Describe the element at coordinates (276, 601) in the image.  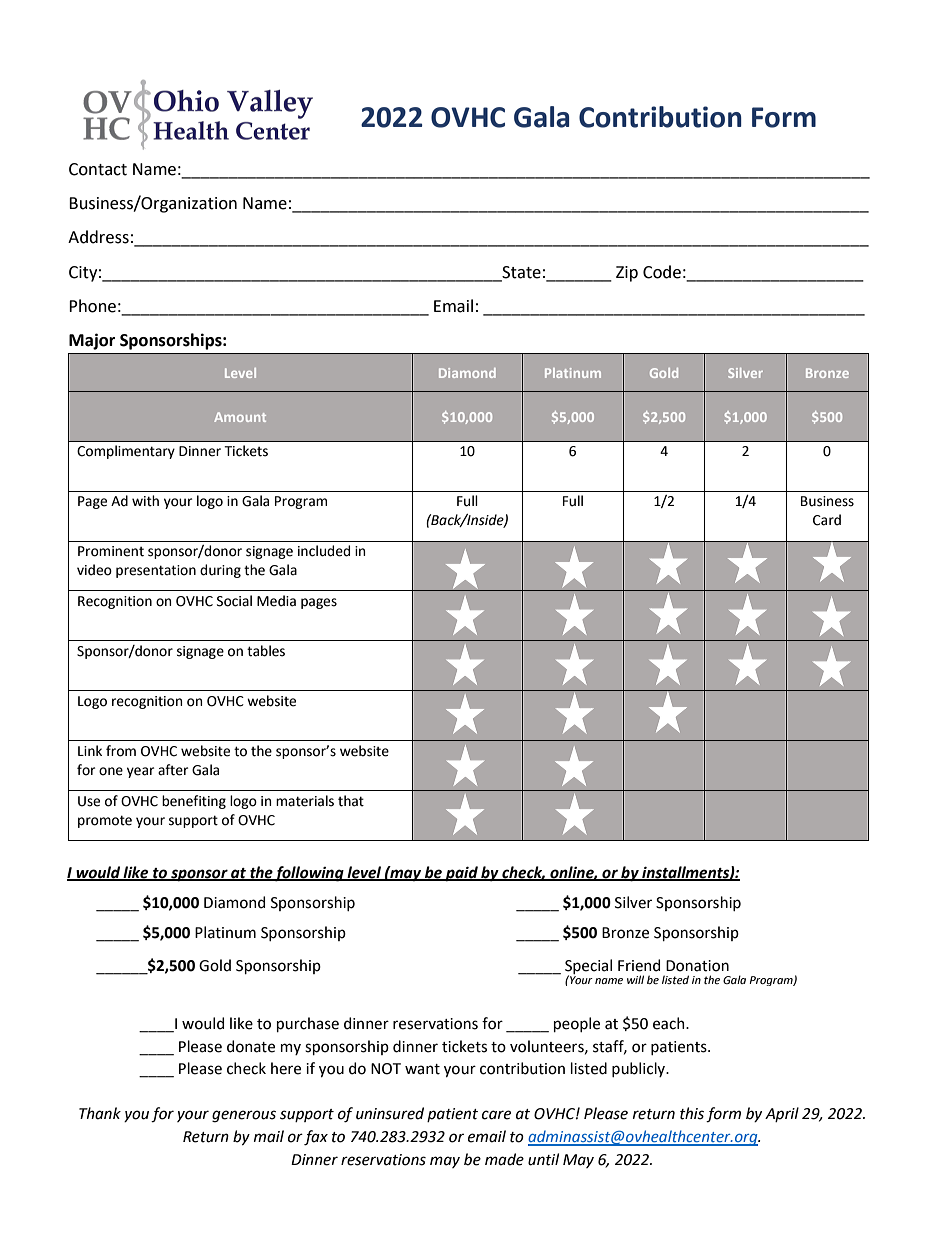
I see `Media` at that location.
